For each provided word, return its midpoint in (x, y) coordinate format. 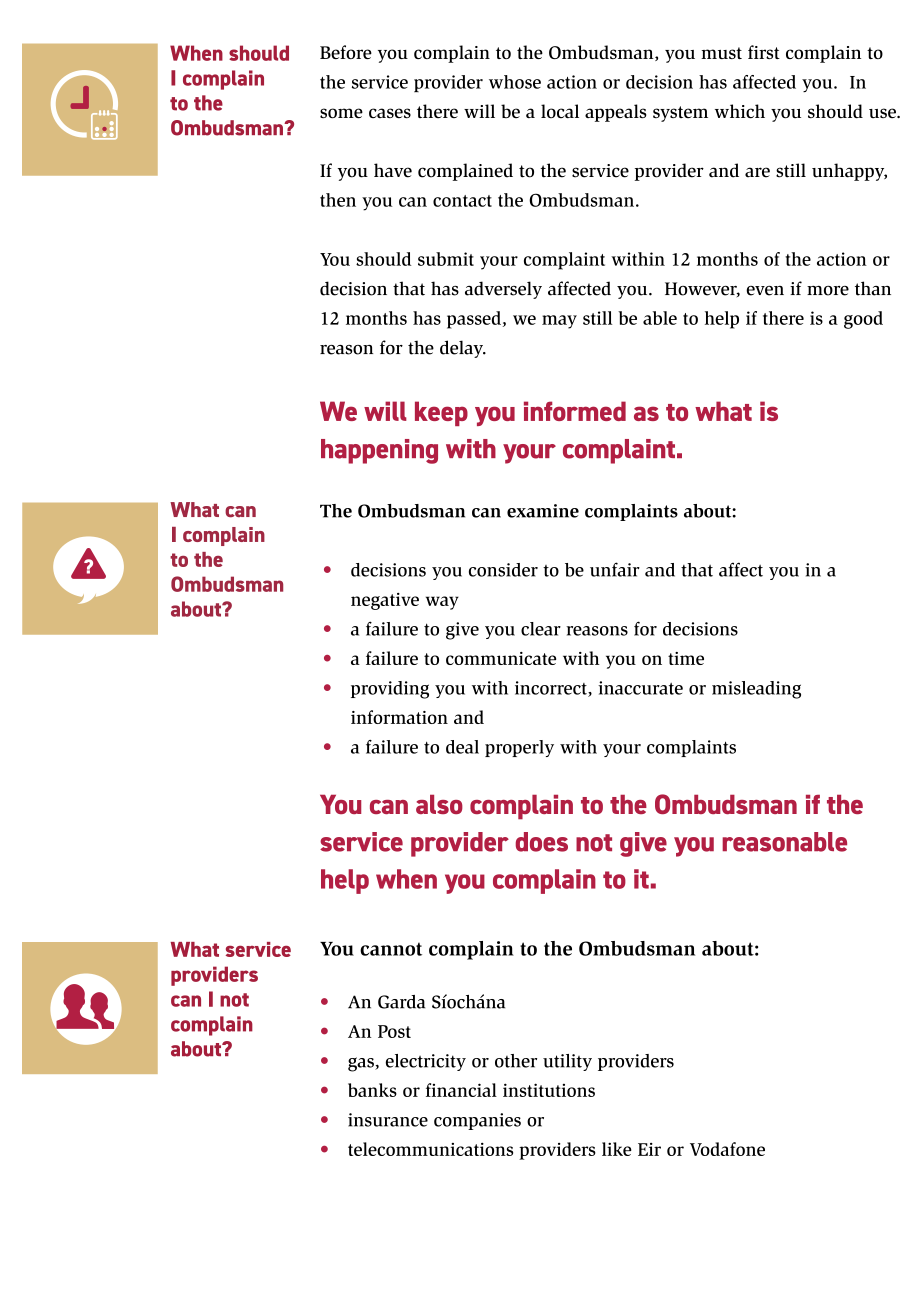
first (764, 52)
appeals (616, 113)
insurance (388, 1120)
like (617, 1149)
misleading (756, 690)
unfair (615, 569)
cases (390, 113)
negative (385, 601)
